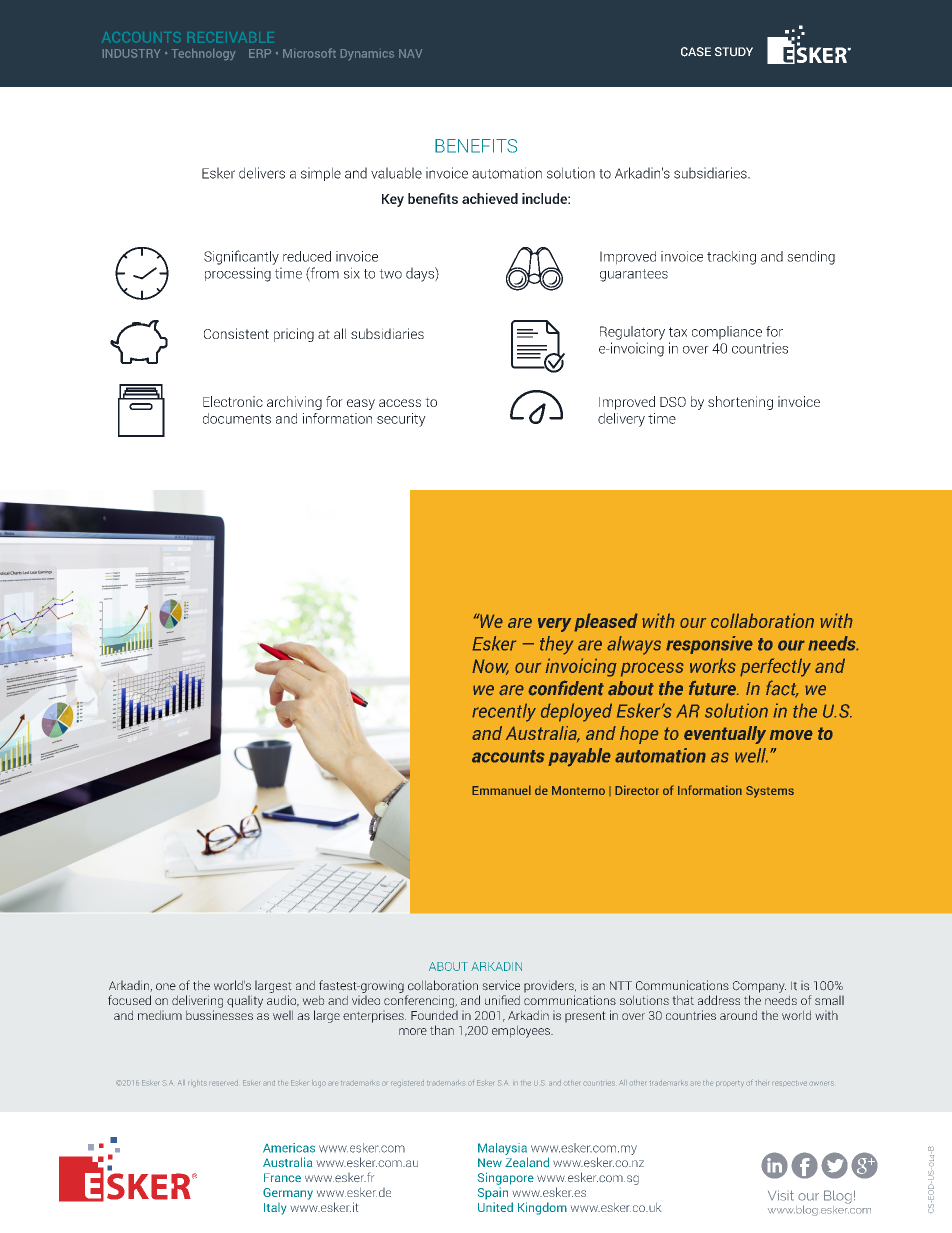  What do you see at coordinates (709, 645) in the page?
I see `responsive` at bounding box center [709, 645].
